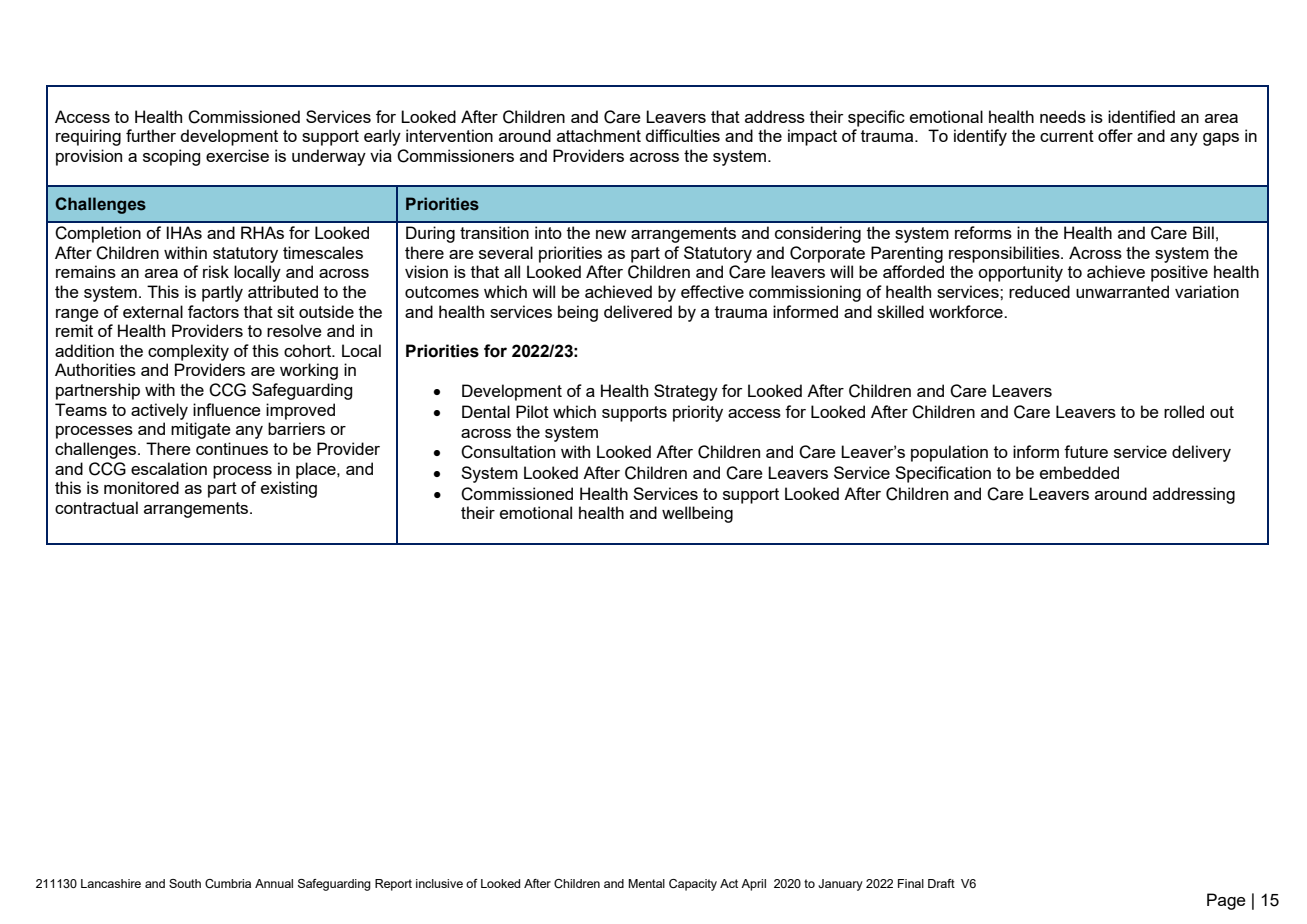  I want to click on Draft, so click(941, 883).
